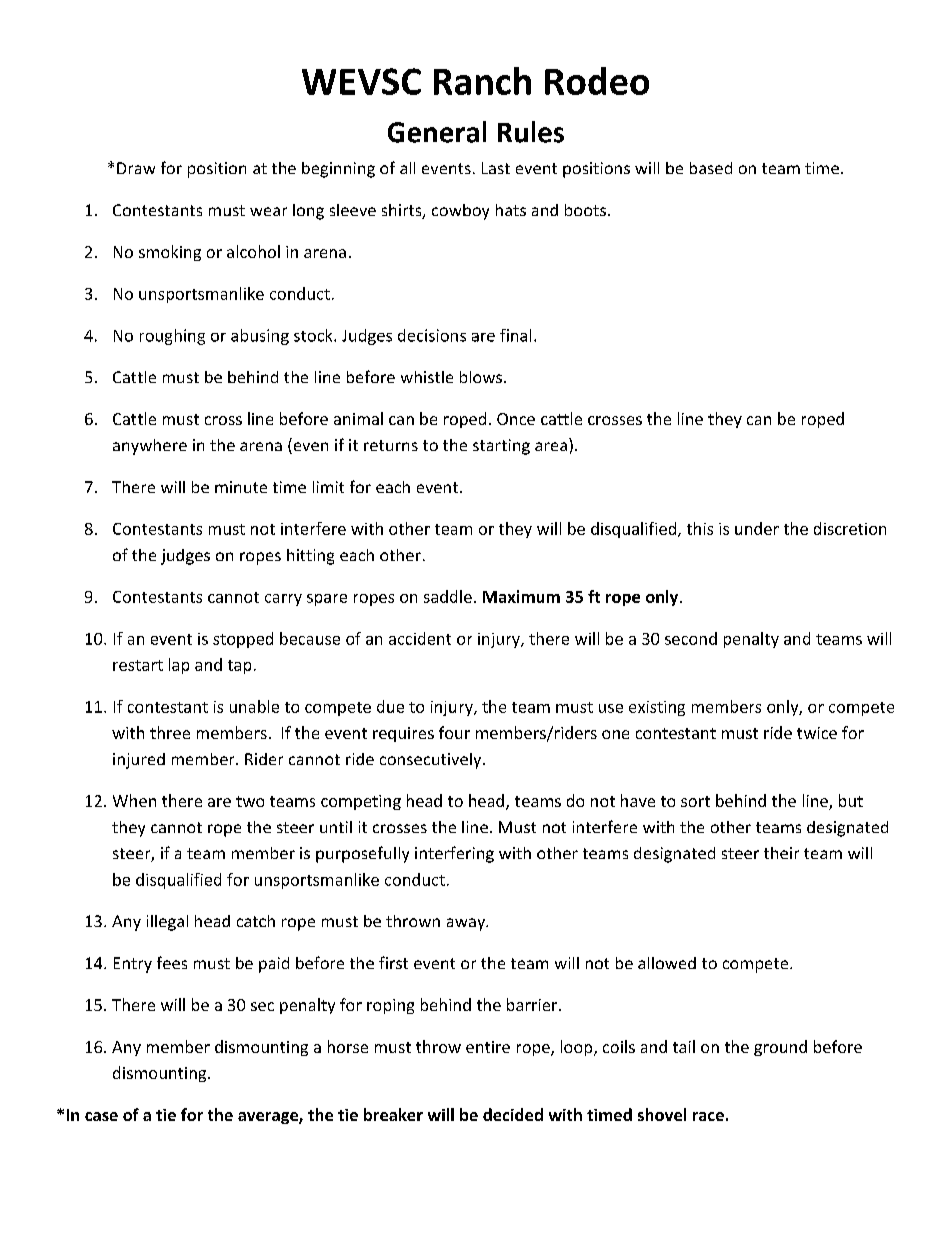 Image resolution: width=952 pixels, height=1233 pixels. What do you see at coordinates (482, 81) in the image?
I see `Ranch` at bounding box center [482, 81].
